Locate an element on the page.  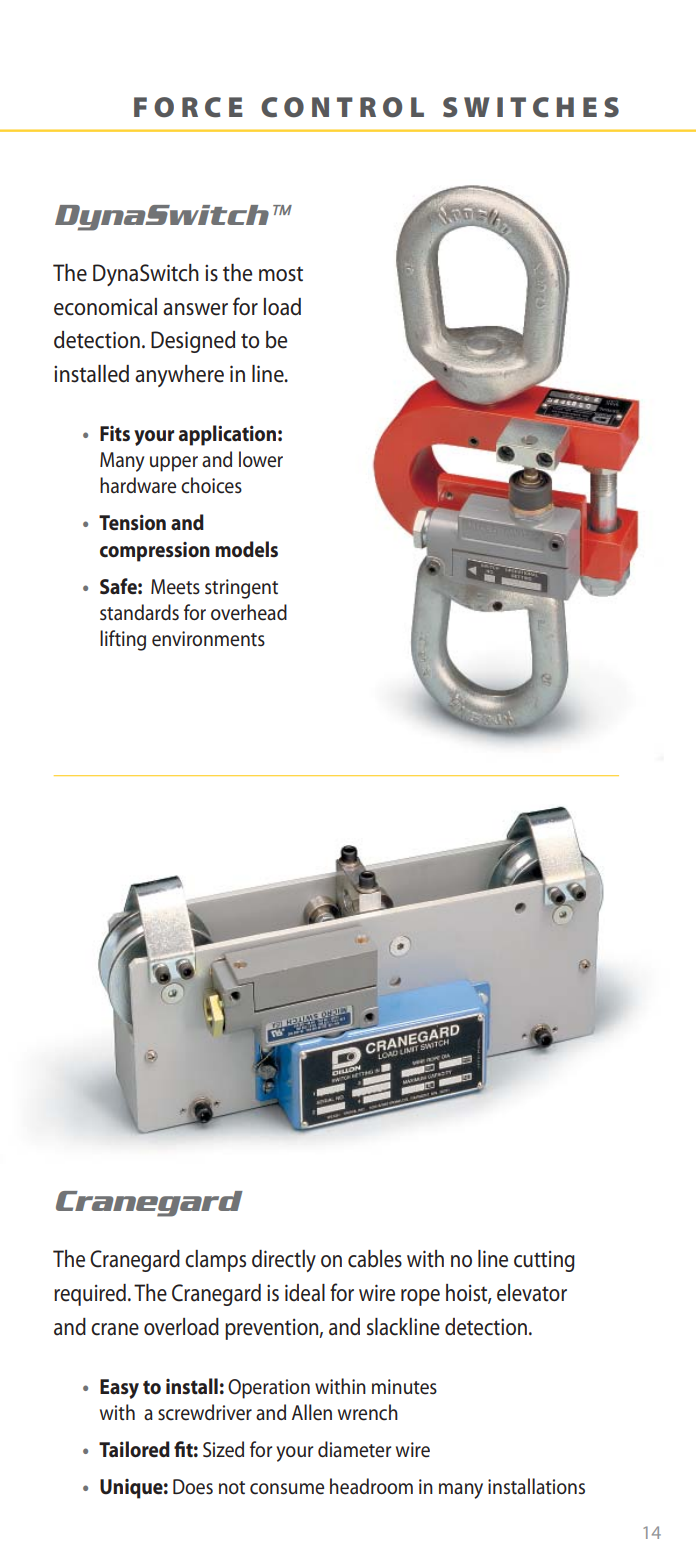
Tailored is located at coordinates (134, 1449).
